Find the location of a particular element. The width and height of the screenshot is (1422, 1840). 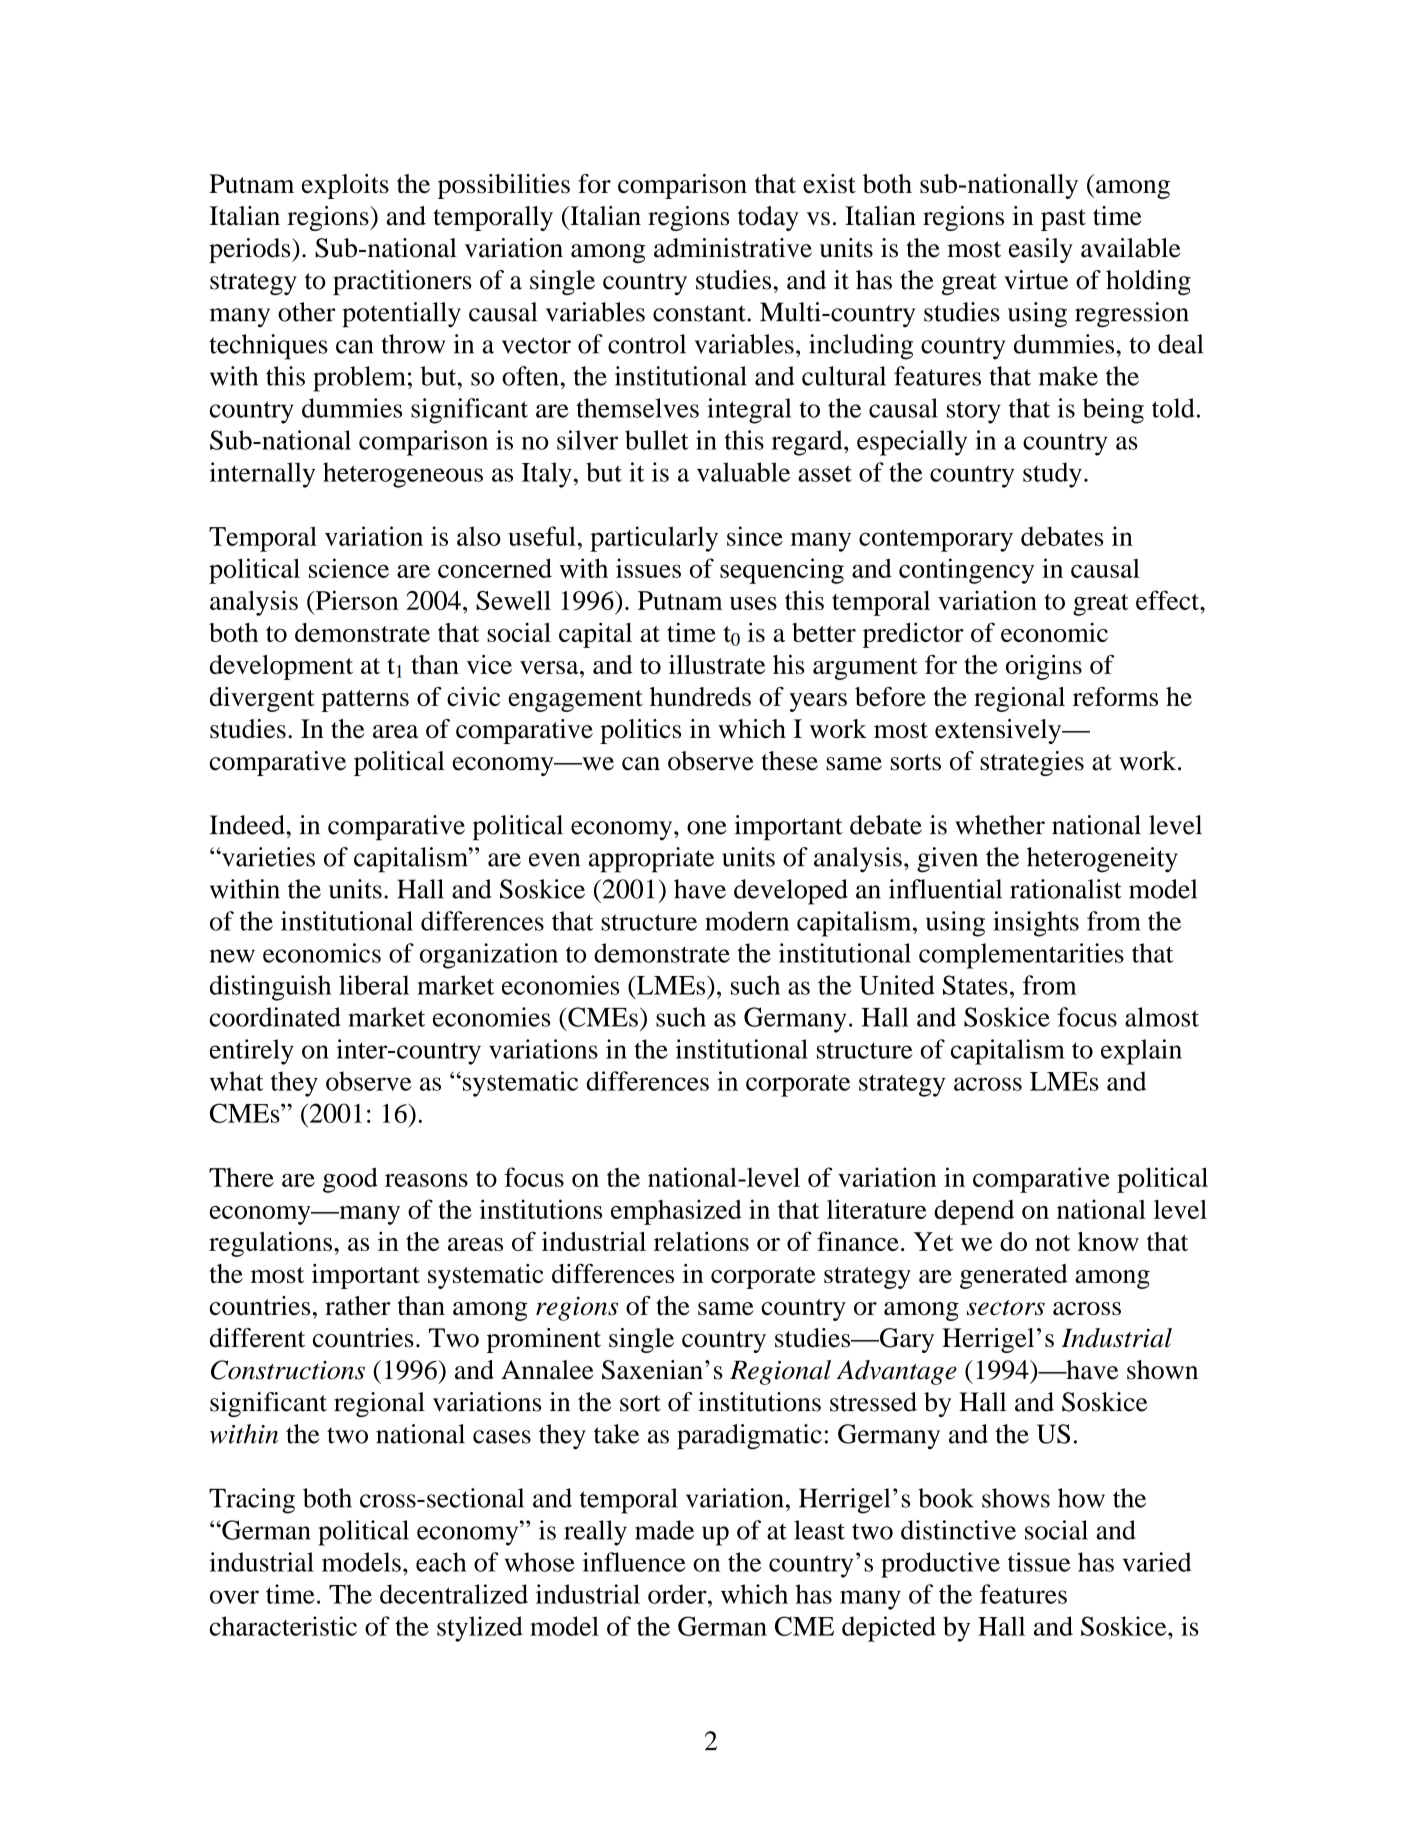

science is located at coordinates (349, 568).
